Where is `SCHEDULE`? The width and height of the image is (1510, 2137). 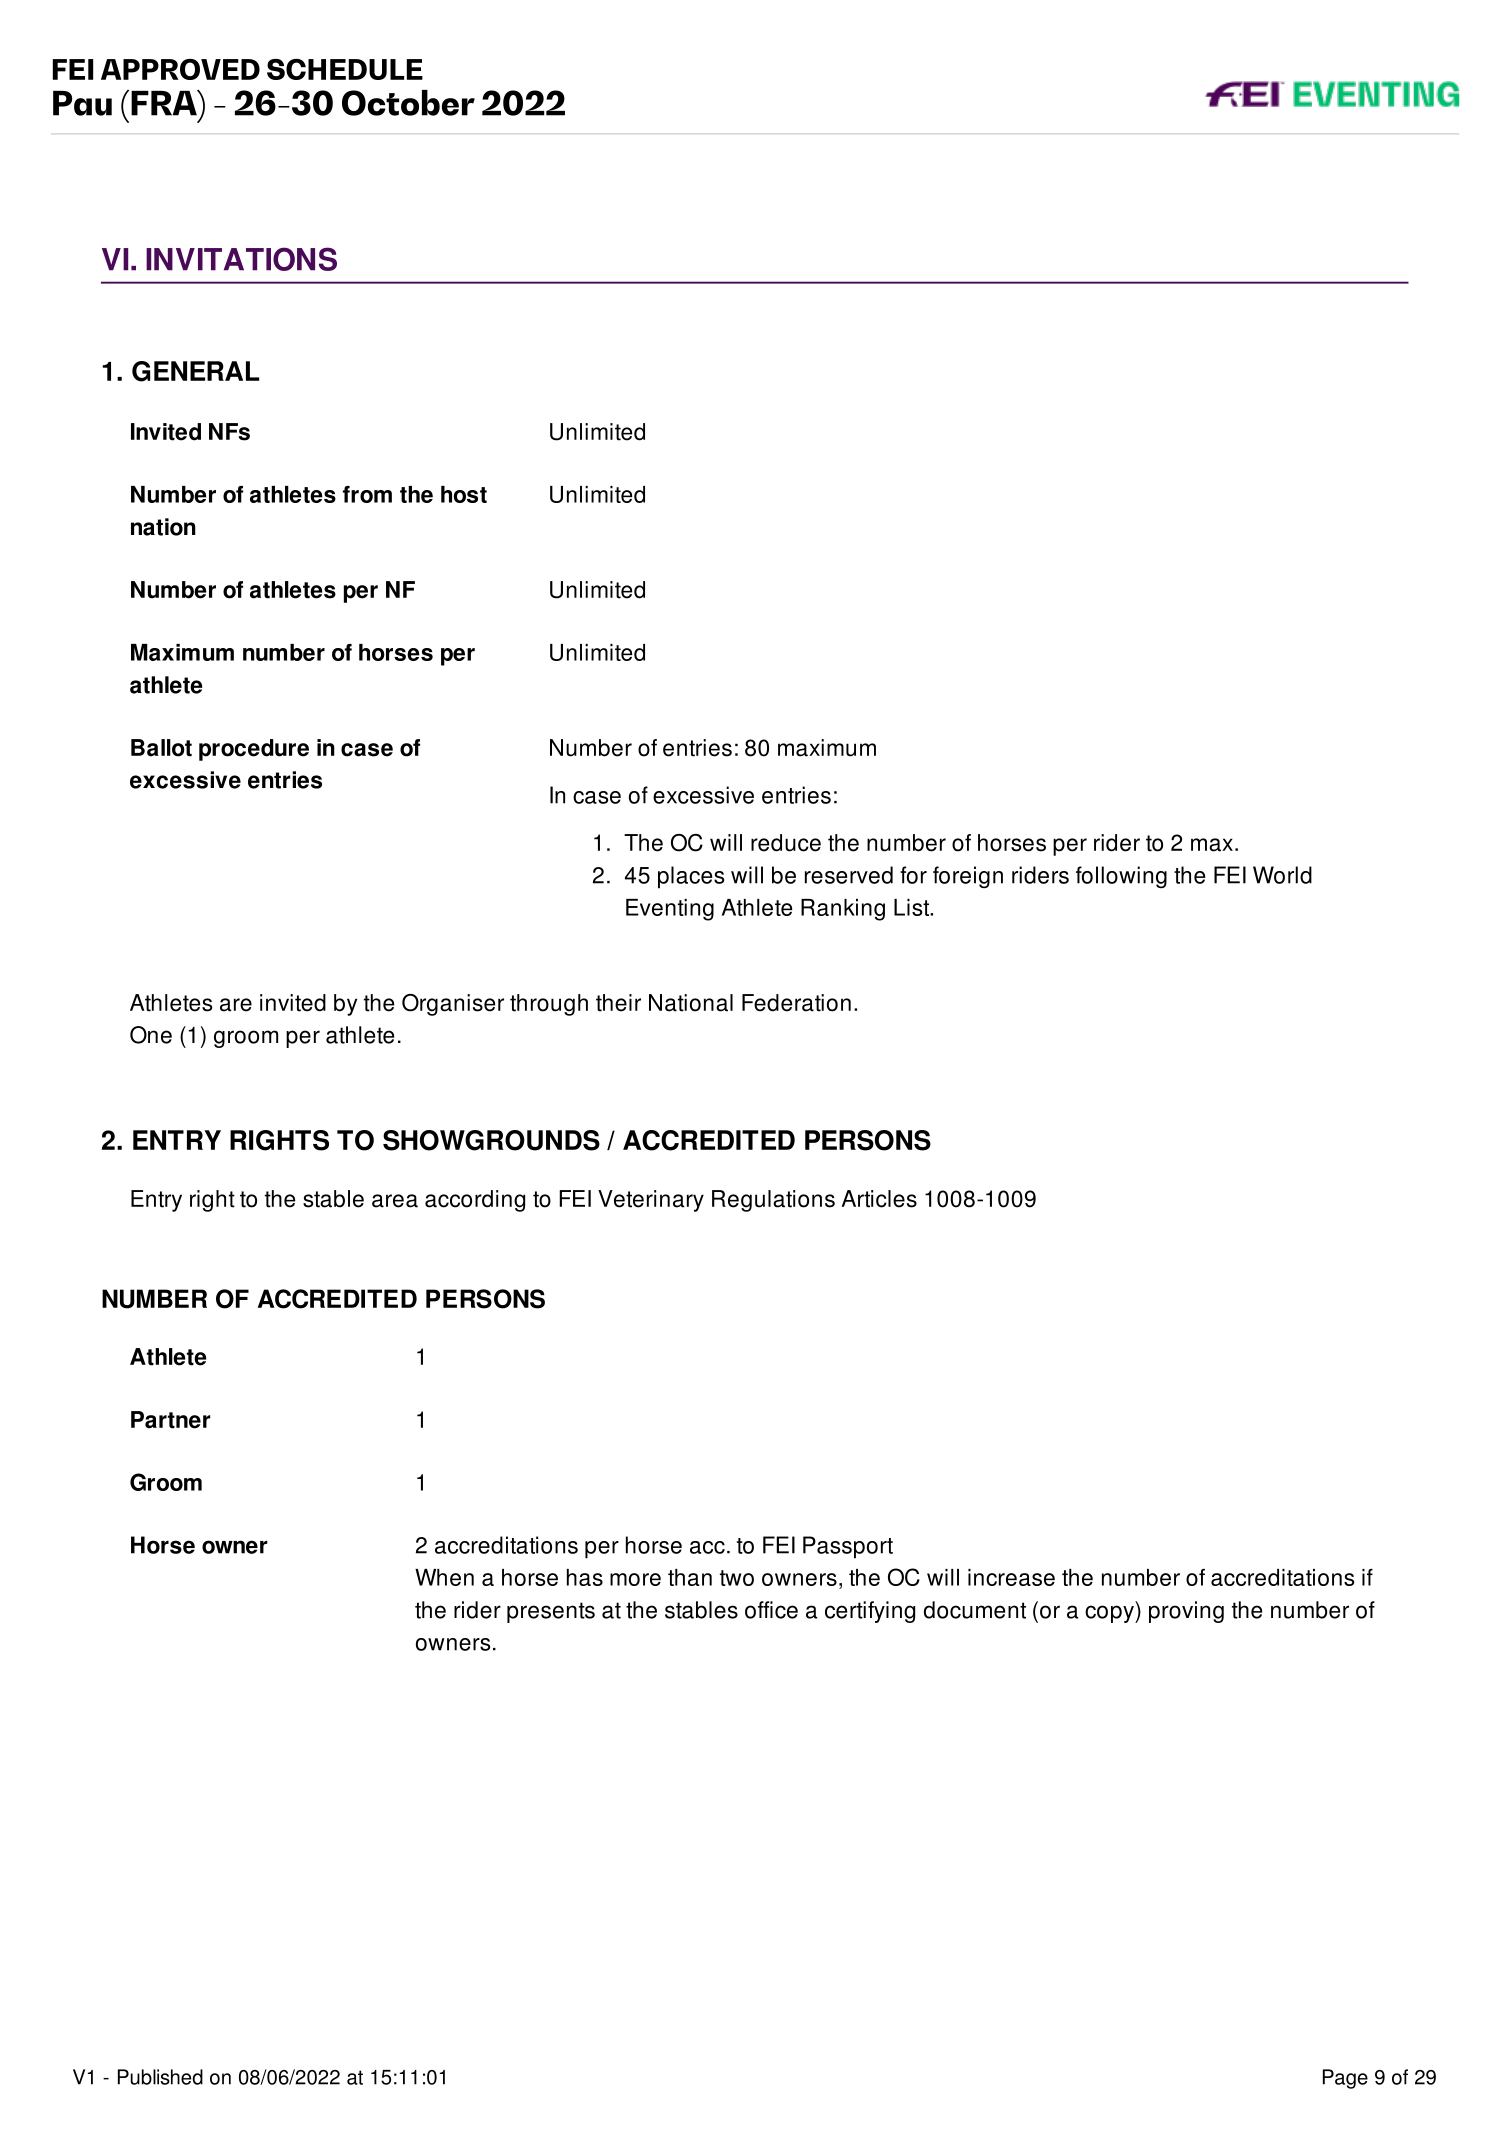
SCHEDULE is located at coordinates (345, 69).
